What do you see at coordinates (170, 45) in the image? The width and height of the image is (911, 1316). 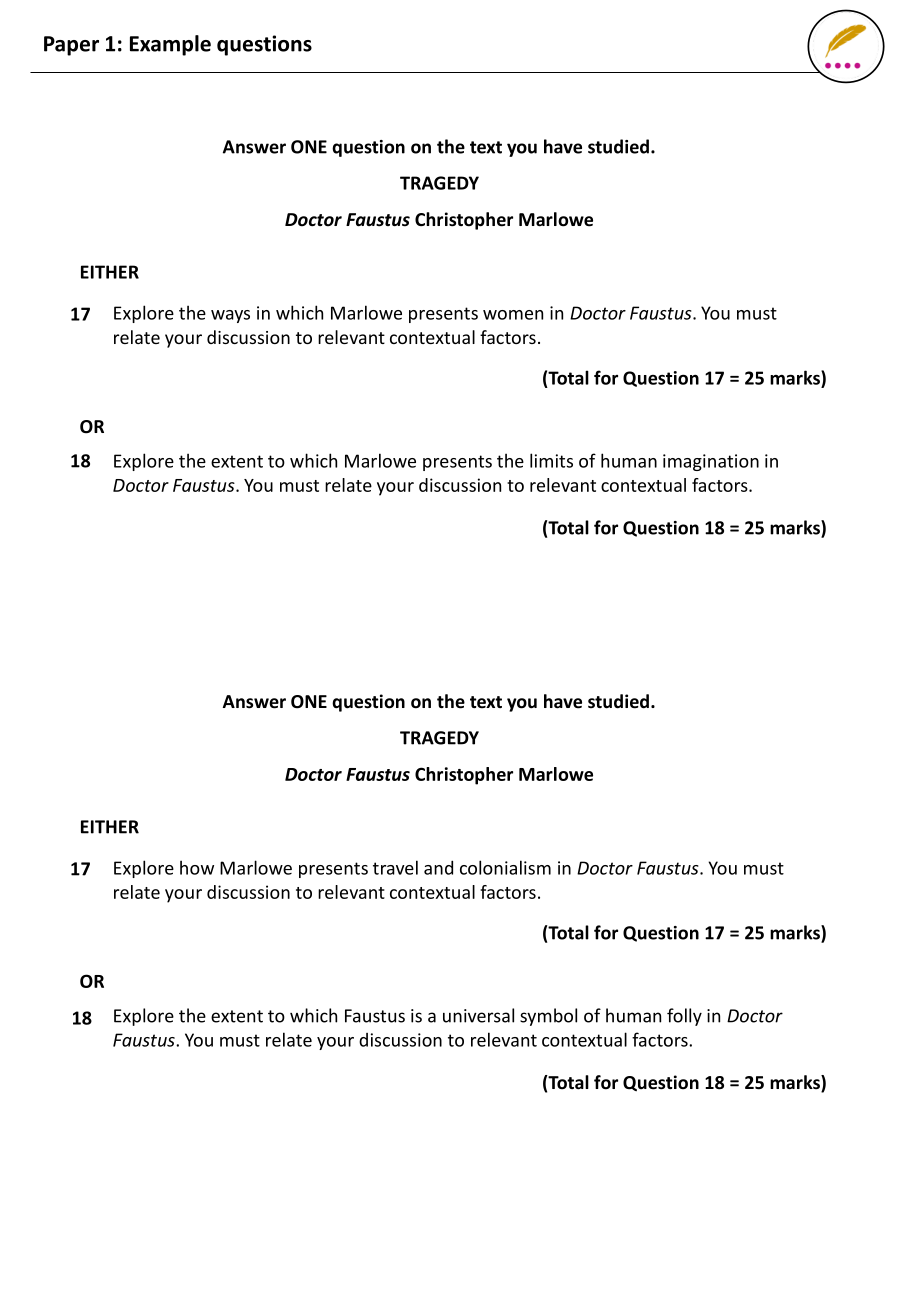 I see `Example` at bounding box center [170, 45].
